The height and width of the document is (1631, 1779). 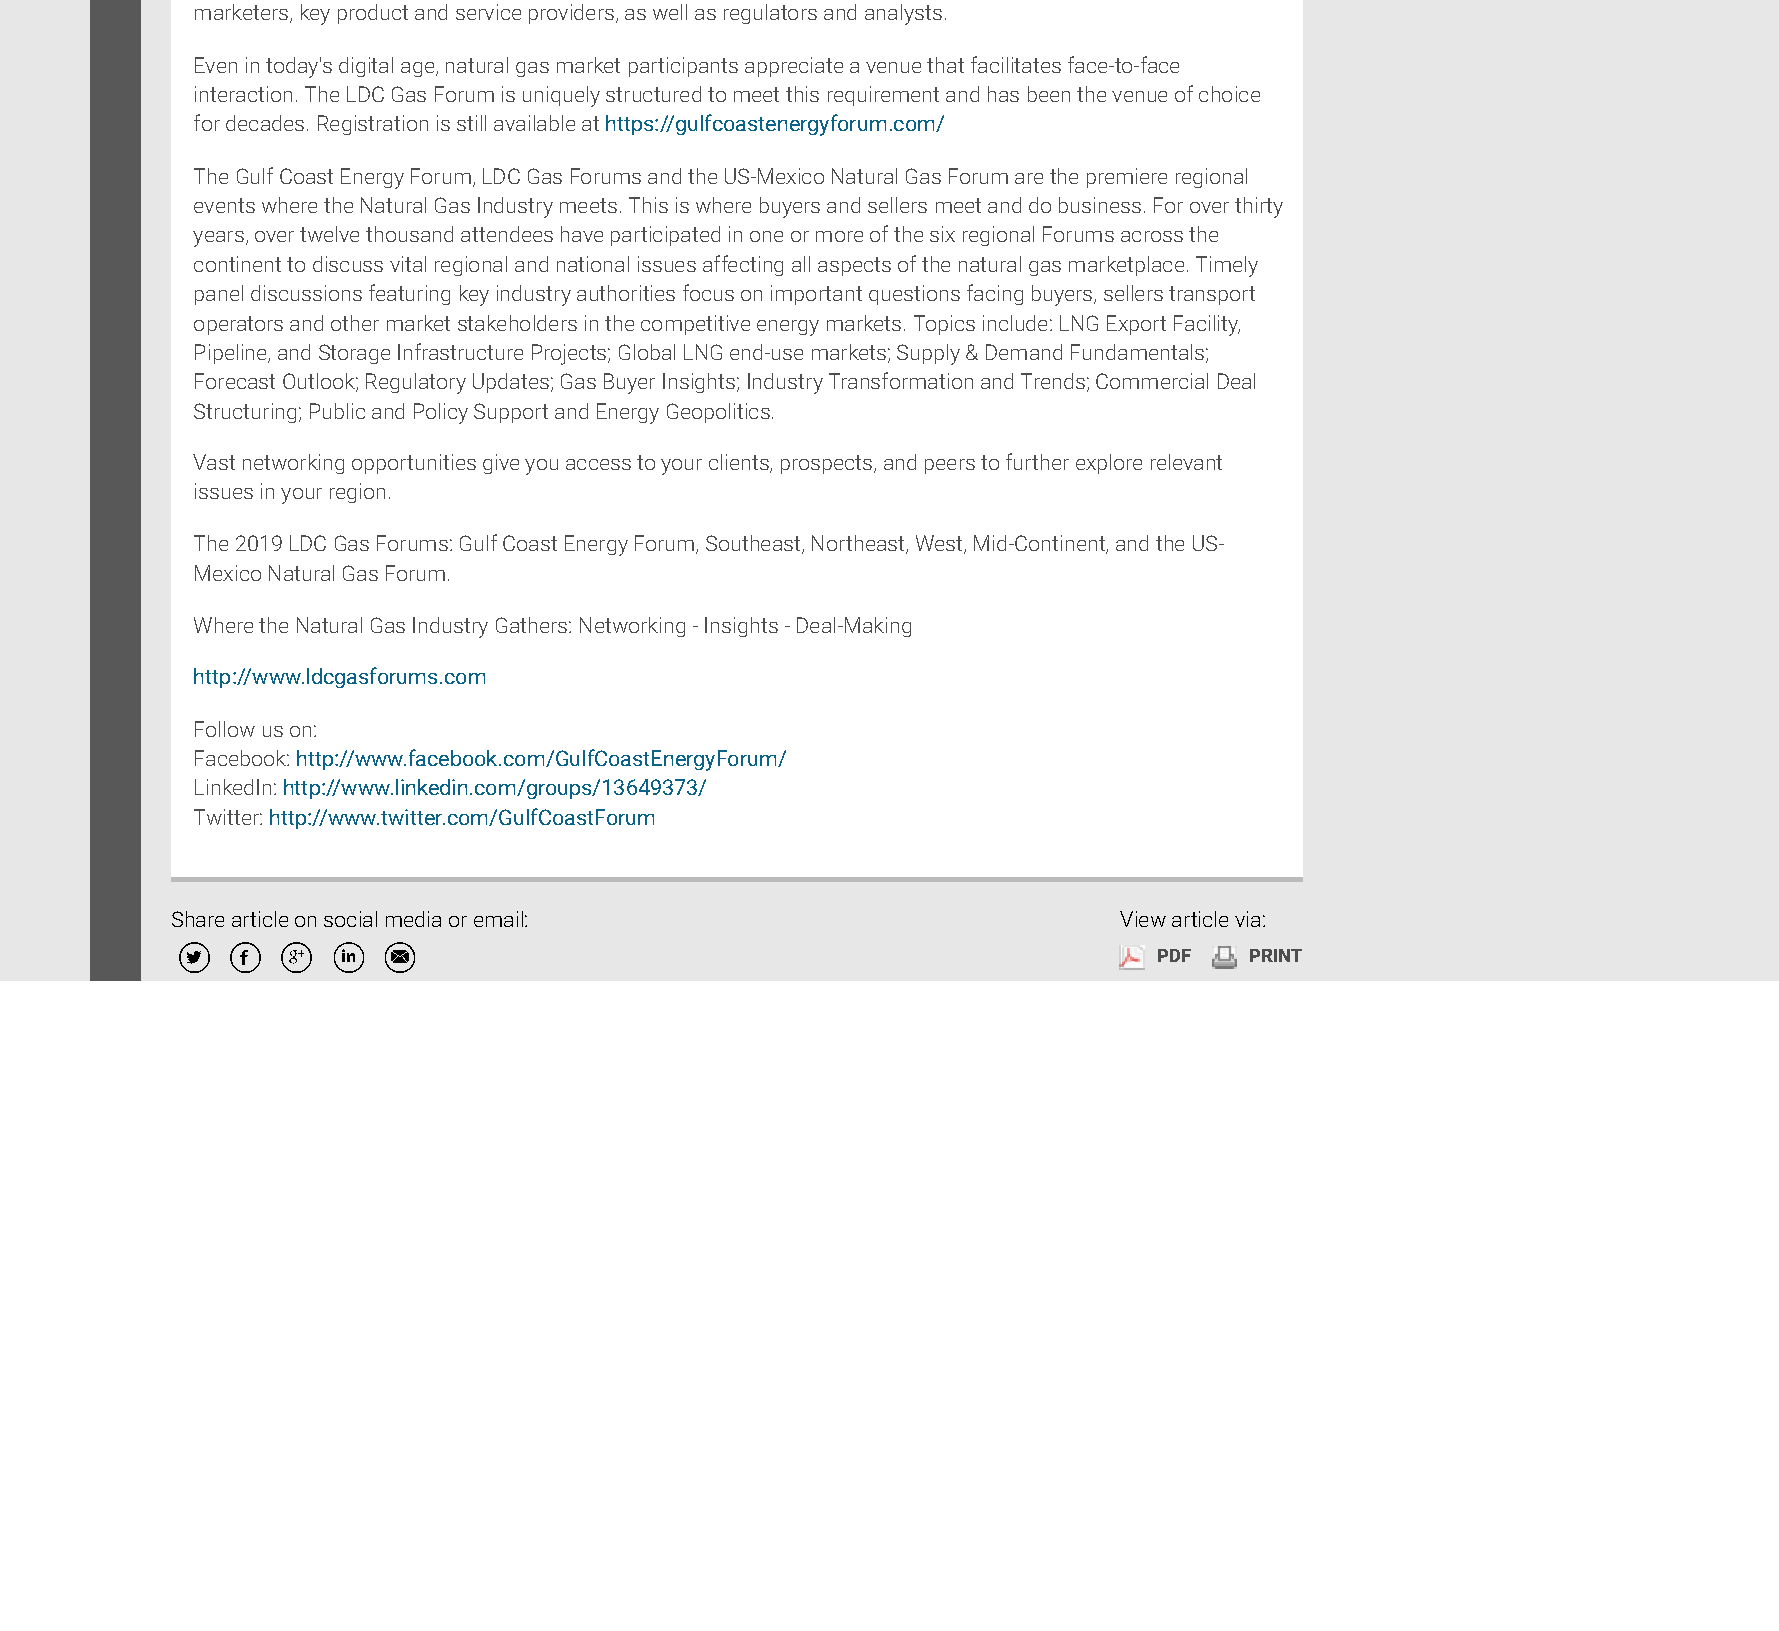 What do you see at coordinates (414, 464) in the document?
I see `opportunities` at bounding box center [414, 464].
